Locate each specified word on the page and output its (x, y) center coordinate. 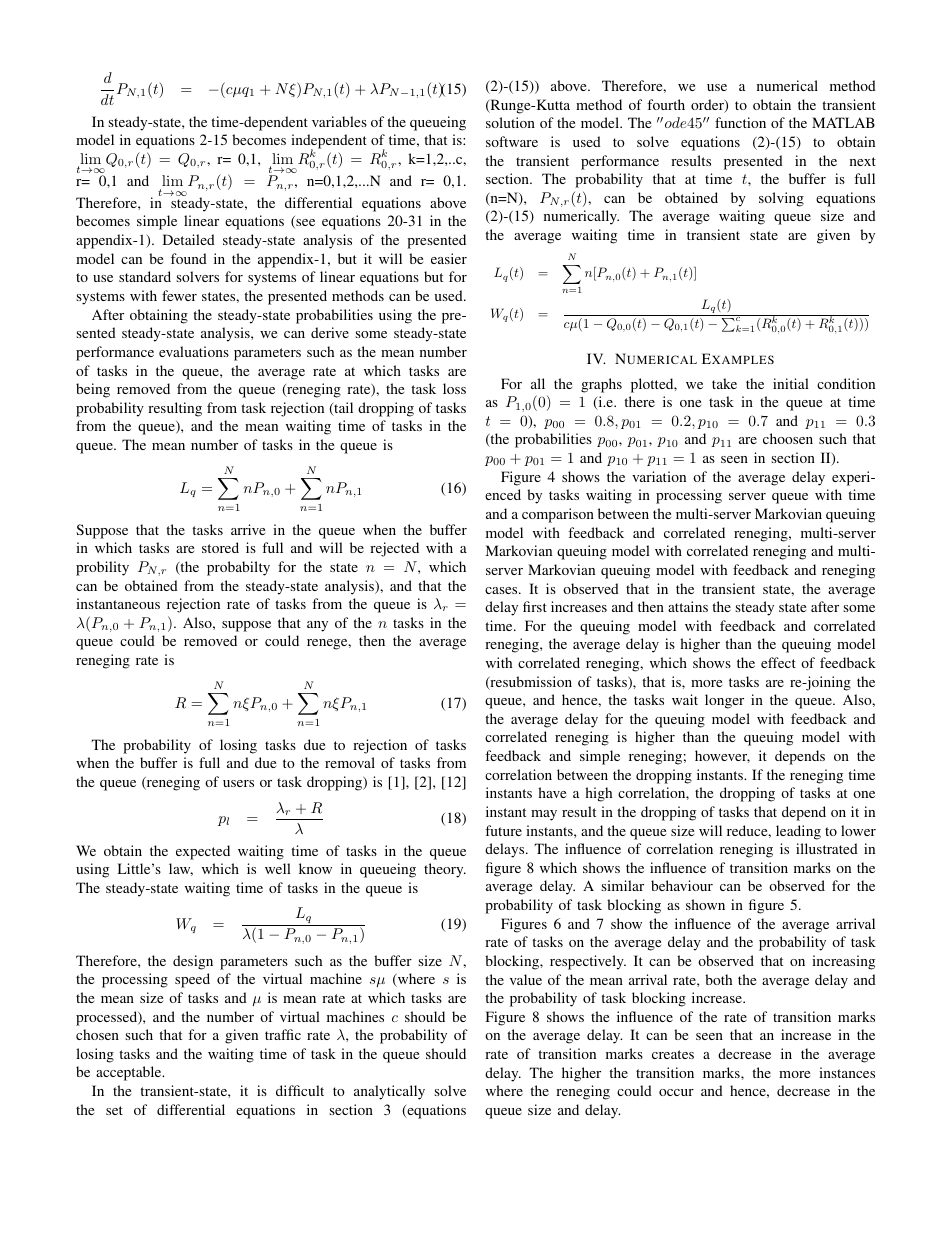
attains (688, 606)
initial (791, 383)
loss (454, 388)
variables (339, 121)
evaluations (194, 351)
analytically (389, 1092)
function (740, 122)
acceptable (130, 1073)
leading (798, 832)
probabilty (238, 568)
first (535, 606)
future (503, 830)
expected (203, 852)
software (512, 141)
